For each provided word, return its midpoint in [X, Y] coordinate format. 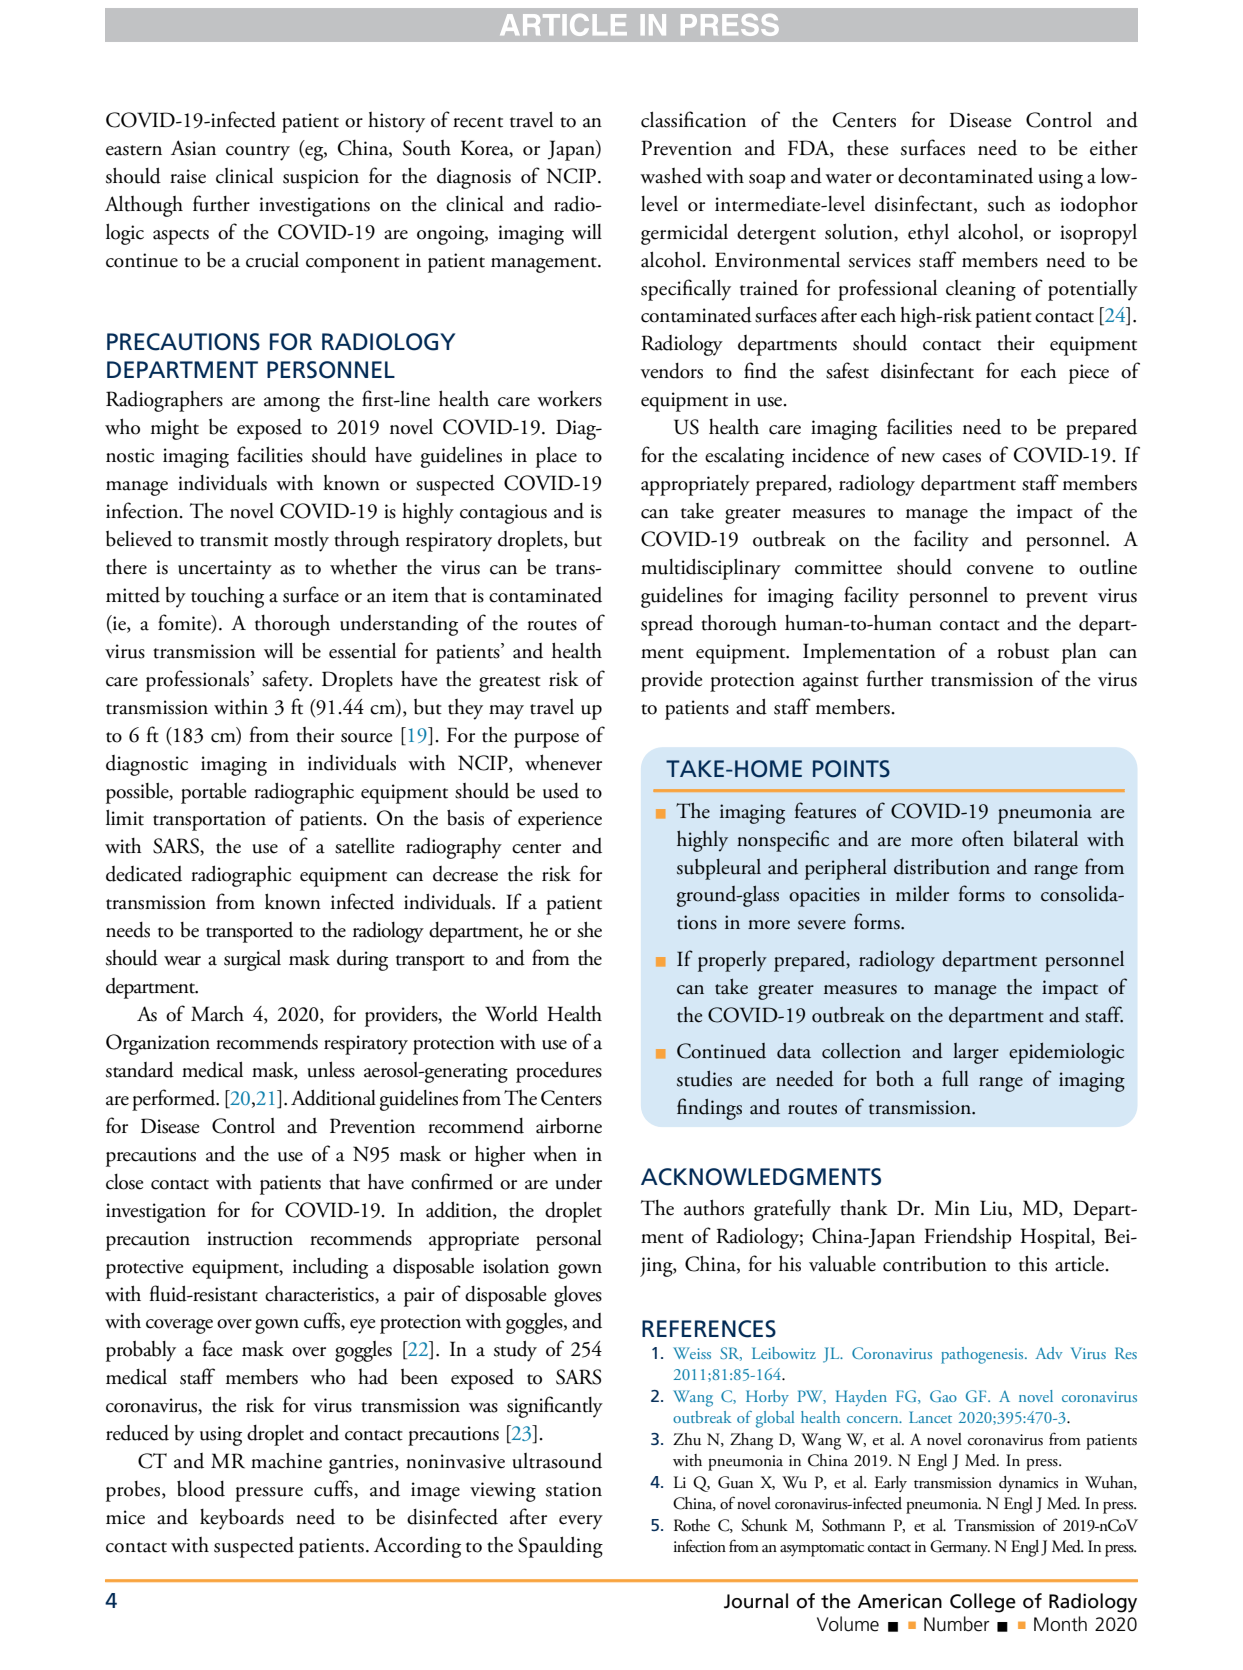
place [556, 457]
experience [560, 821]
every [581, 1522]
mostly [301, 541]
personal [569, 1240]
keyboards [242, 1519]
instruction [250, 1238]
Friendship [968, 1238]
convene [1000, 570]
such [1006, 203]
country [258, 153]
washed [671, 176]
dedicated [144, 874]
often [983, 838]
